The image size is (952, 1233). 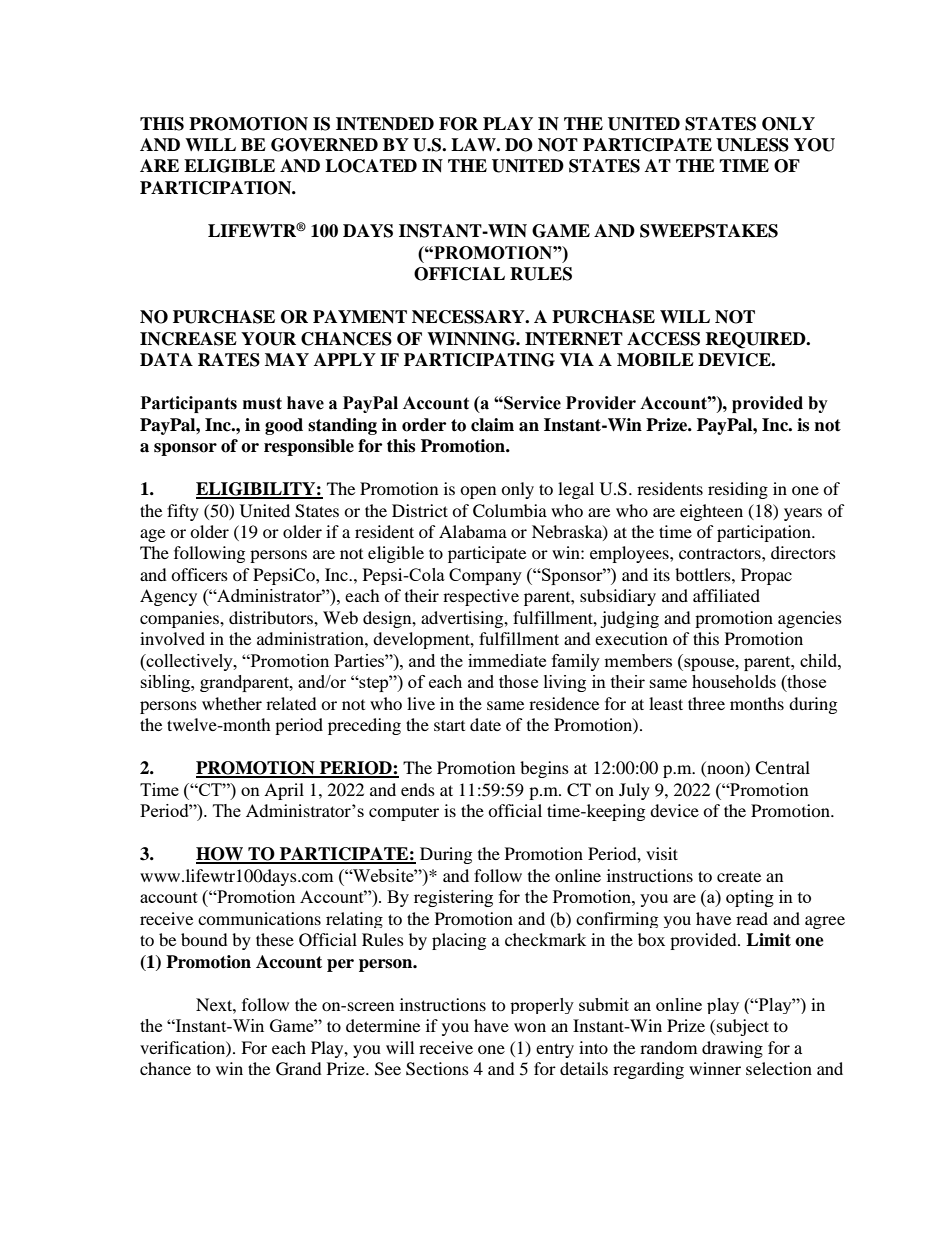 I want to click on PARTICIPATING, so click(x=479, y=360).
